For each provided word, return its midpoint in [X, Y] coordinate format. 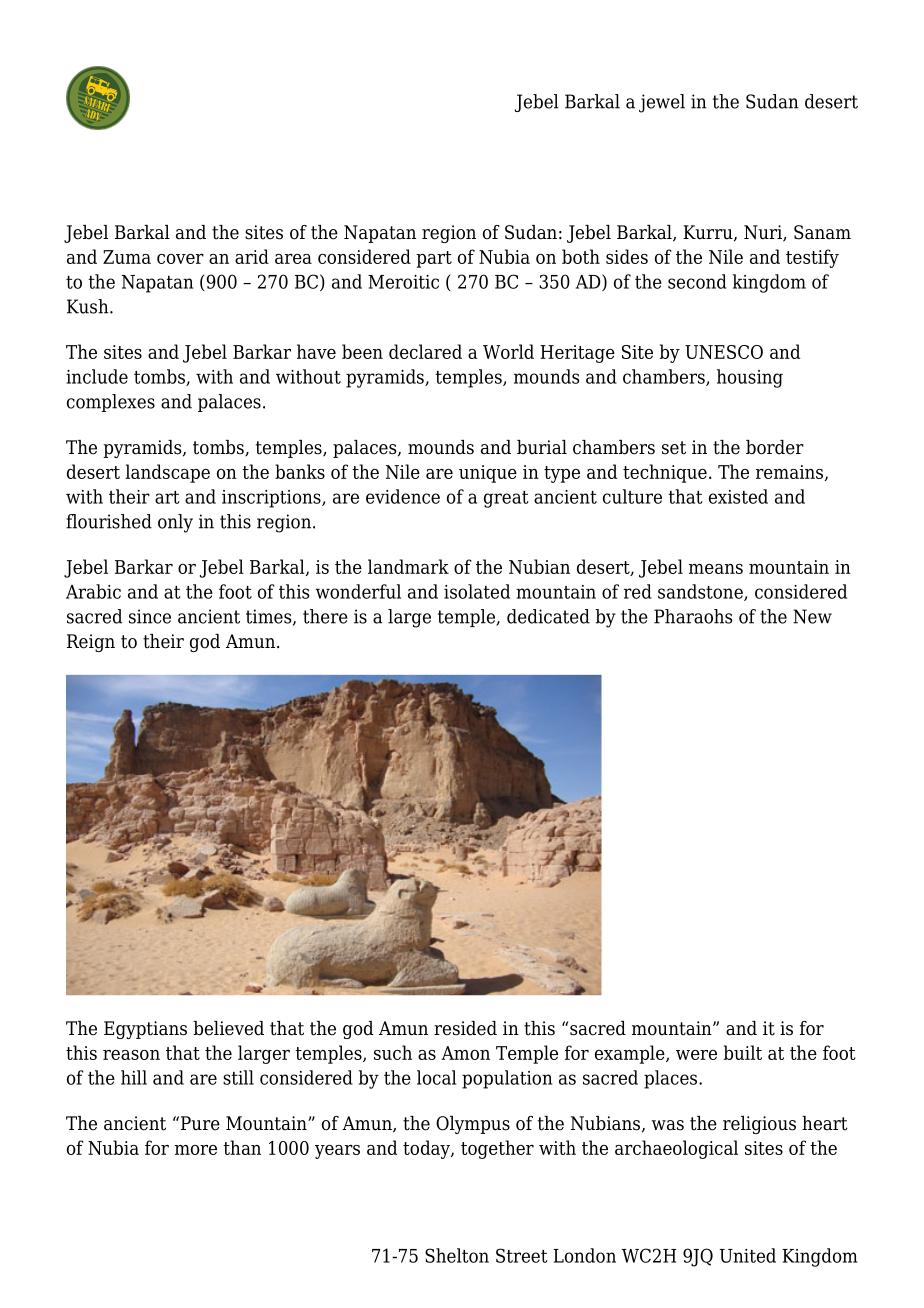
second [697, 281]
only [175, 523]
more [196, 1150]
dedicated [548, 616]
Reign [91, 643]
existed [738, 496]
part [434, 259]
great [506, 499]
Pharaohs [693, 616]
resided [465, 1028]
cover [180, 259]
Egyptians [145, 1030]
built [742, 1052]
